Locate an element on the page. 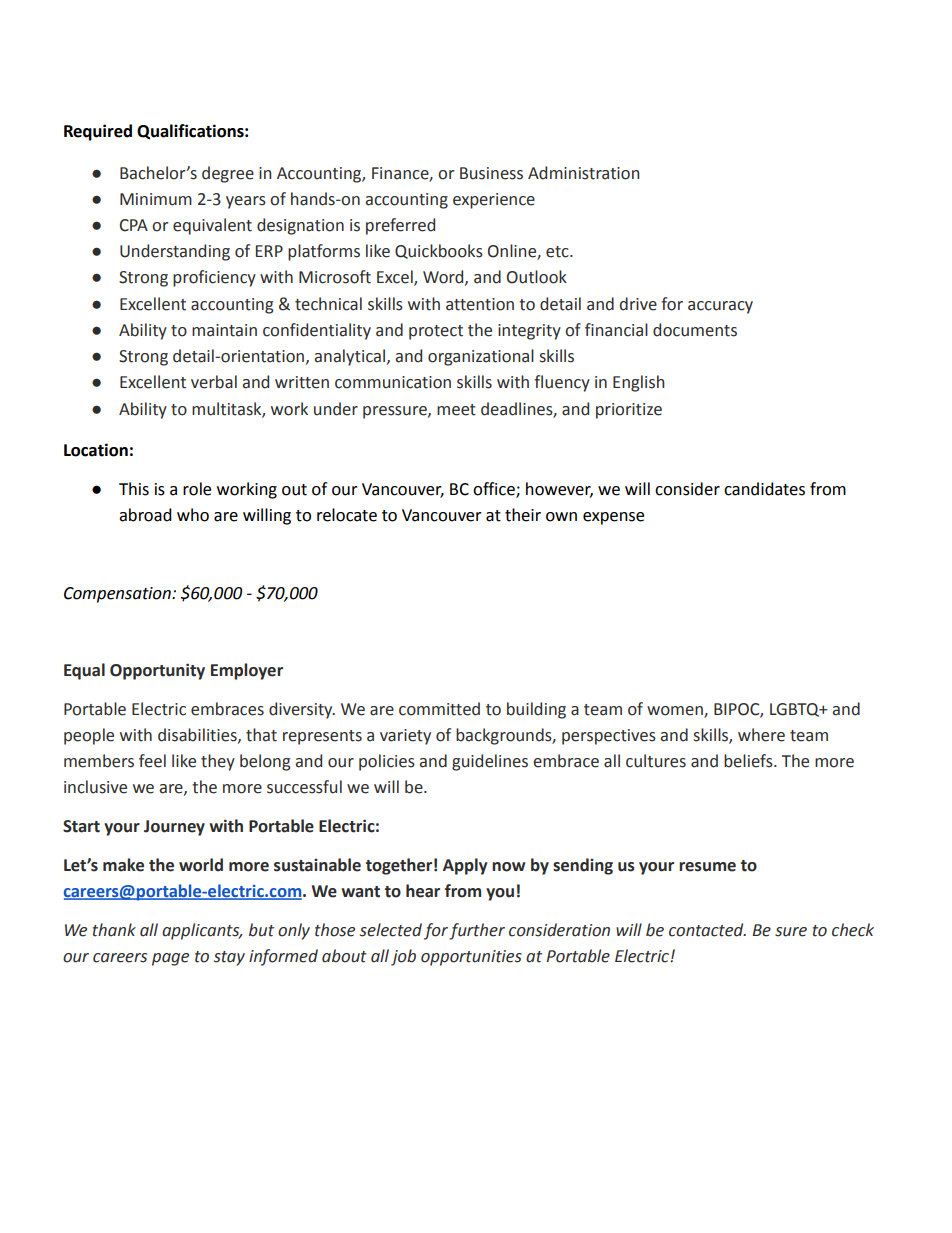  applicants is located at coordinates (202, 931).
